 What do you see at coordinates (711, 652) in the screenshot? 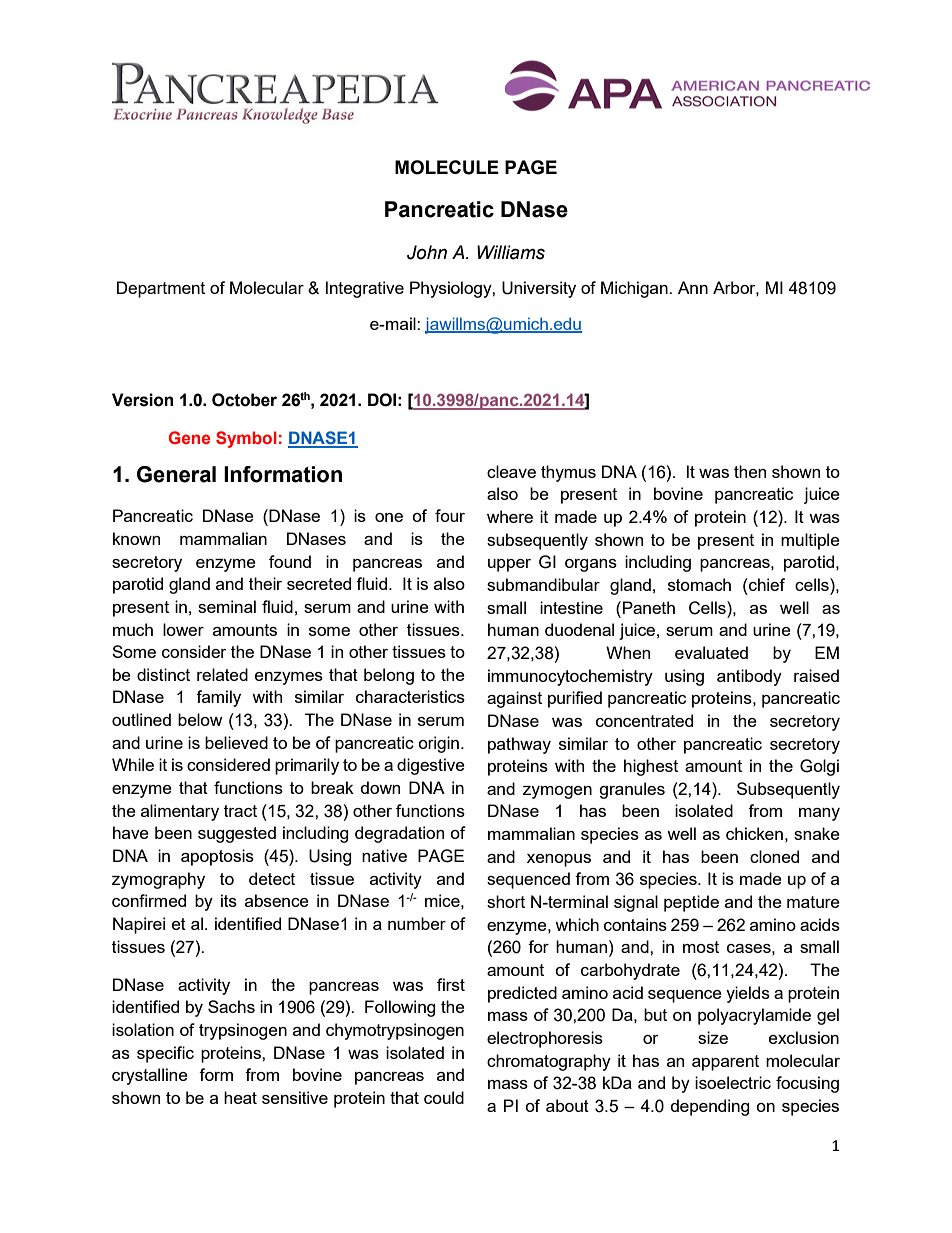
I see `evaluated` at bounding box center [711, 652].
